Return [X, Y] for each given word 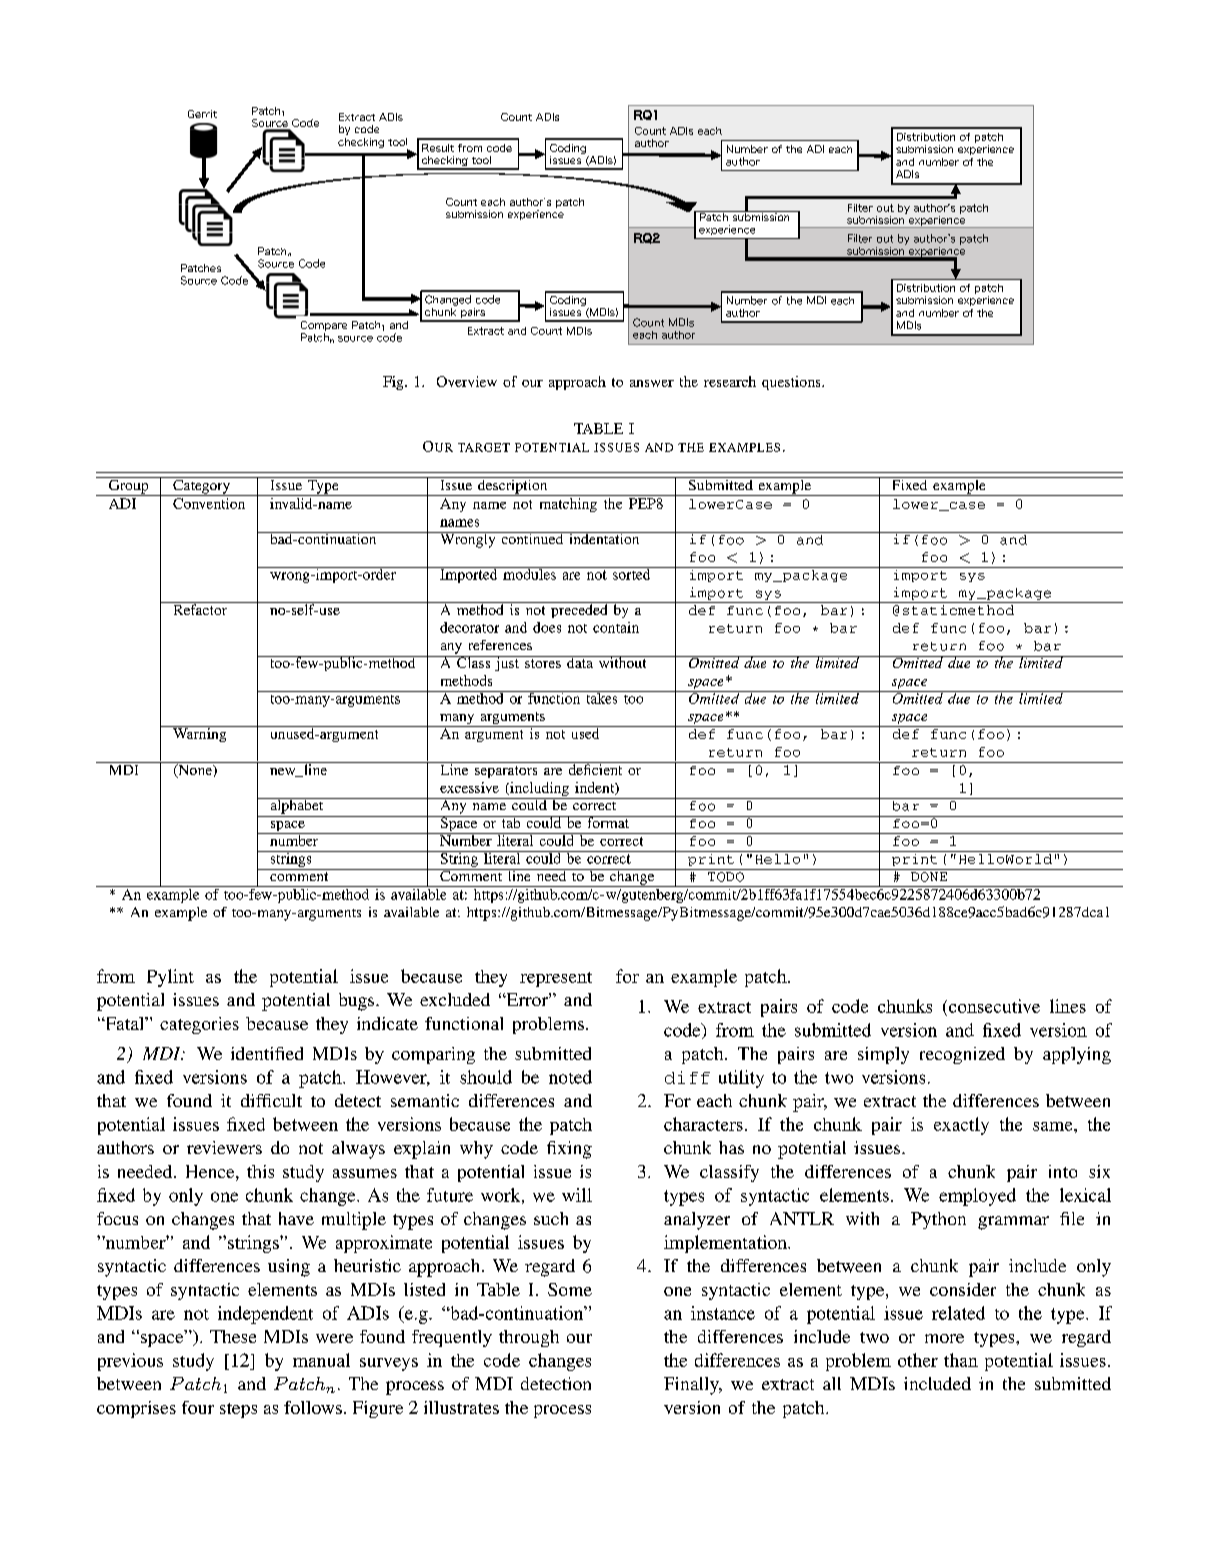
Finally [692, 1386]
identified [267, 1053]
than [961, 1360]
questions [792, 383]
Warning [200, 734]
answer [652, 383]
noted [570, 1077]
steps [238, 1410]
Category [202, 486]
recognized [962, 1055]
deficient [595, 768]
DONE [929, 877]
